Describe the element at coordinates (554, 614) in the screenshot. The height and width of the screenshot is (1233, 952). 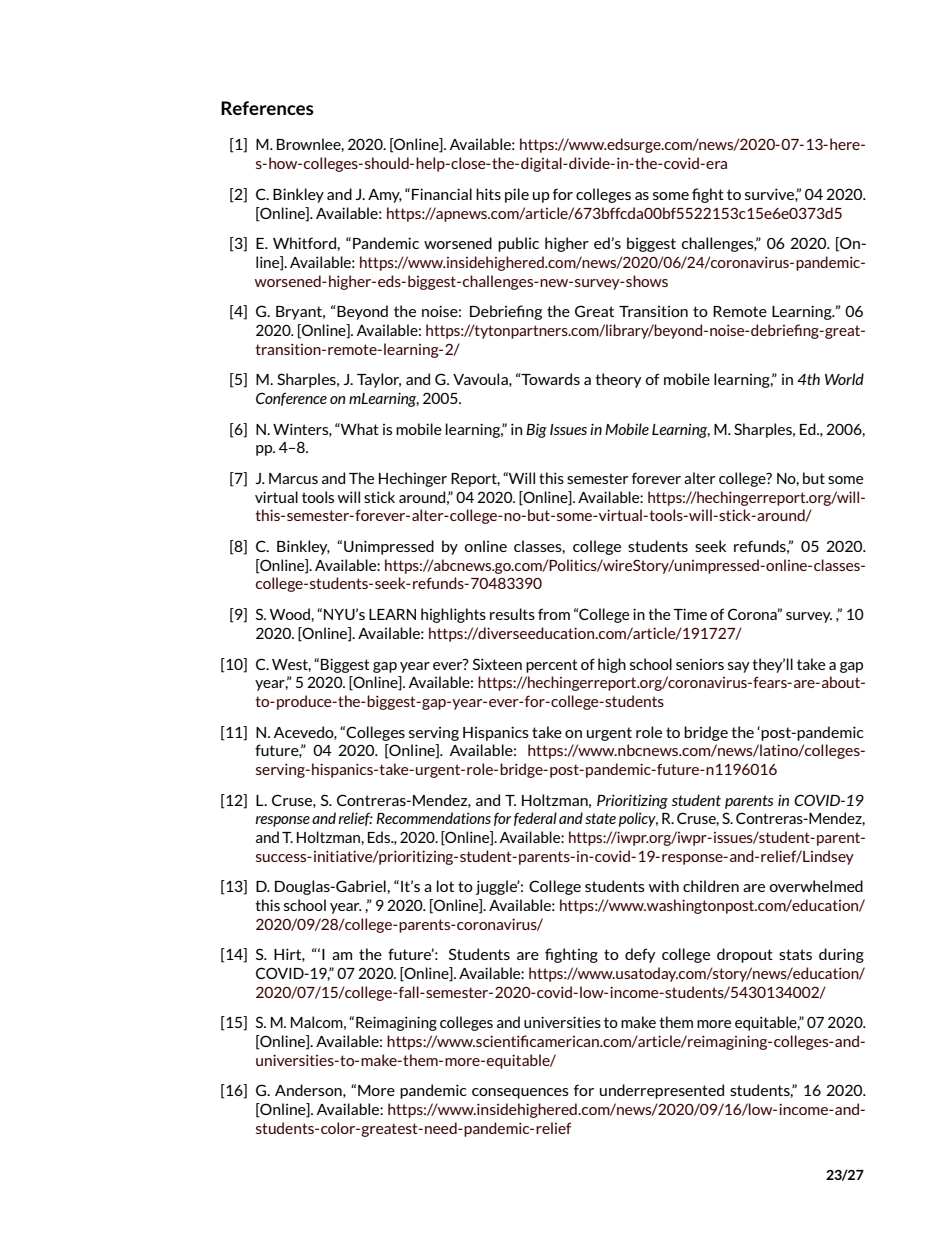
I see `from` at that location.
